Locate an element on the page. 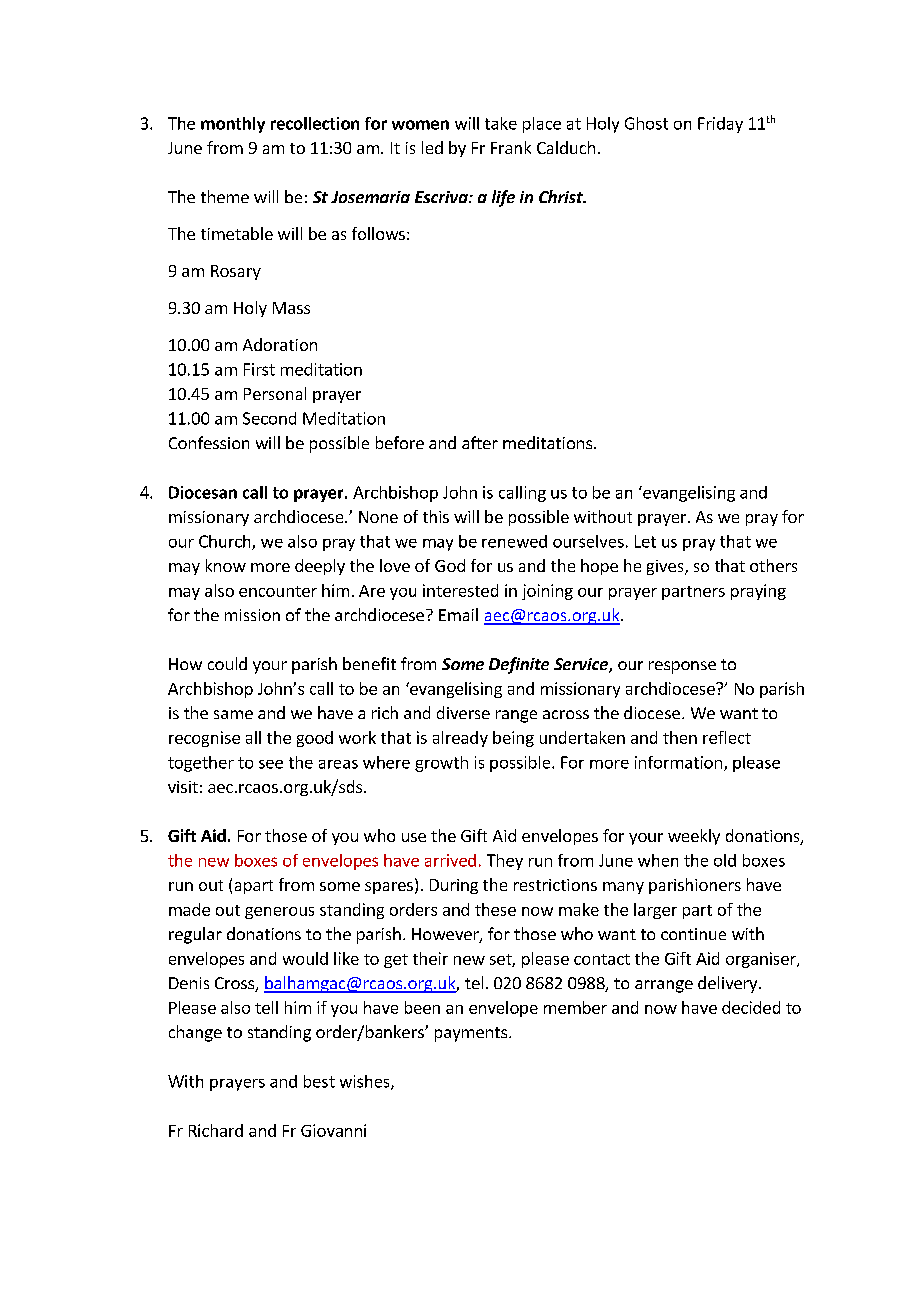  payments is located at coordinates (472, 1034).
